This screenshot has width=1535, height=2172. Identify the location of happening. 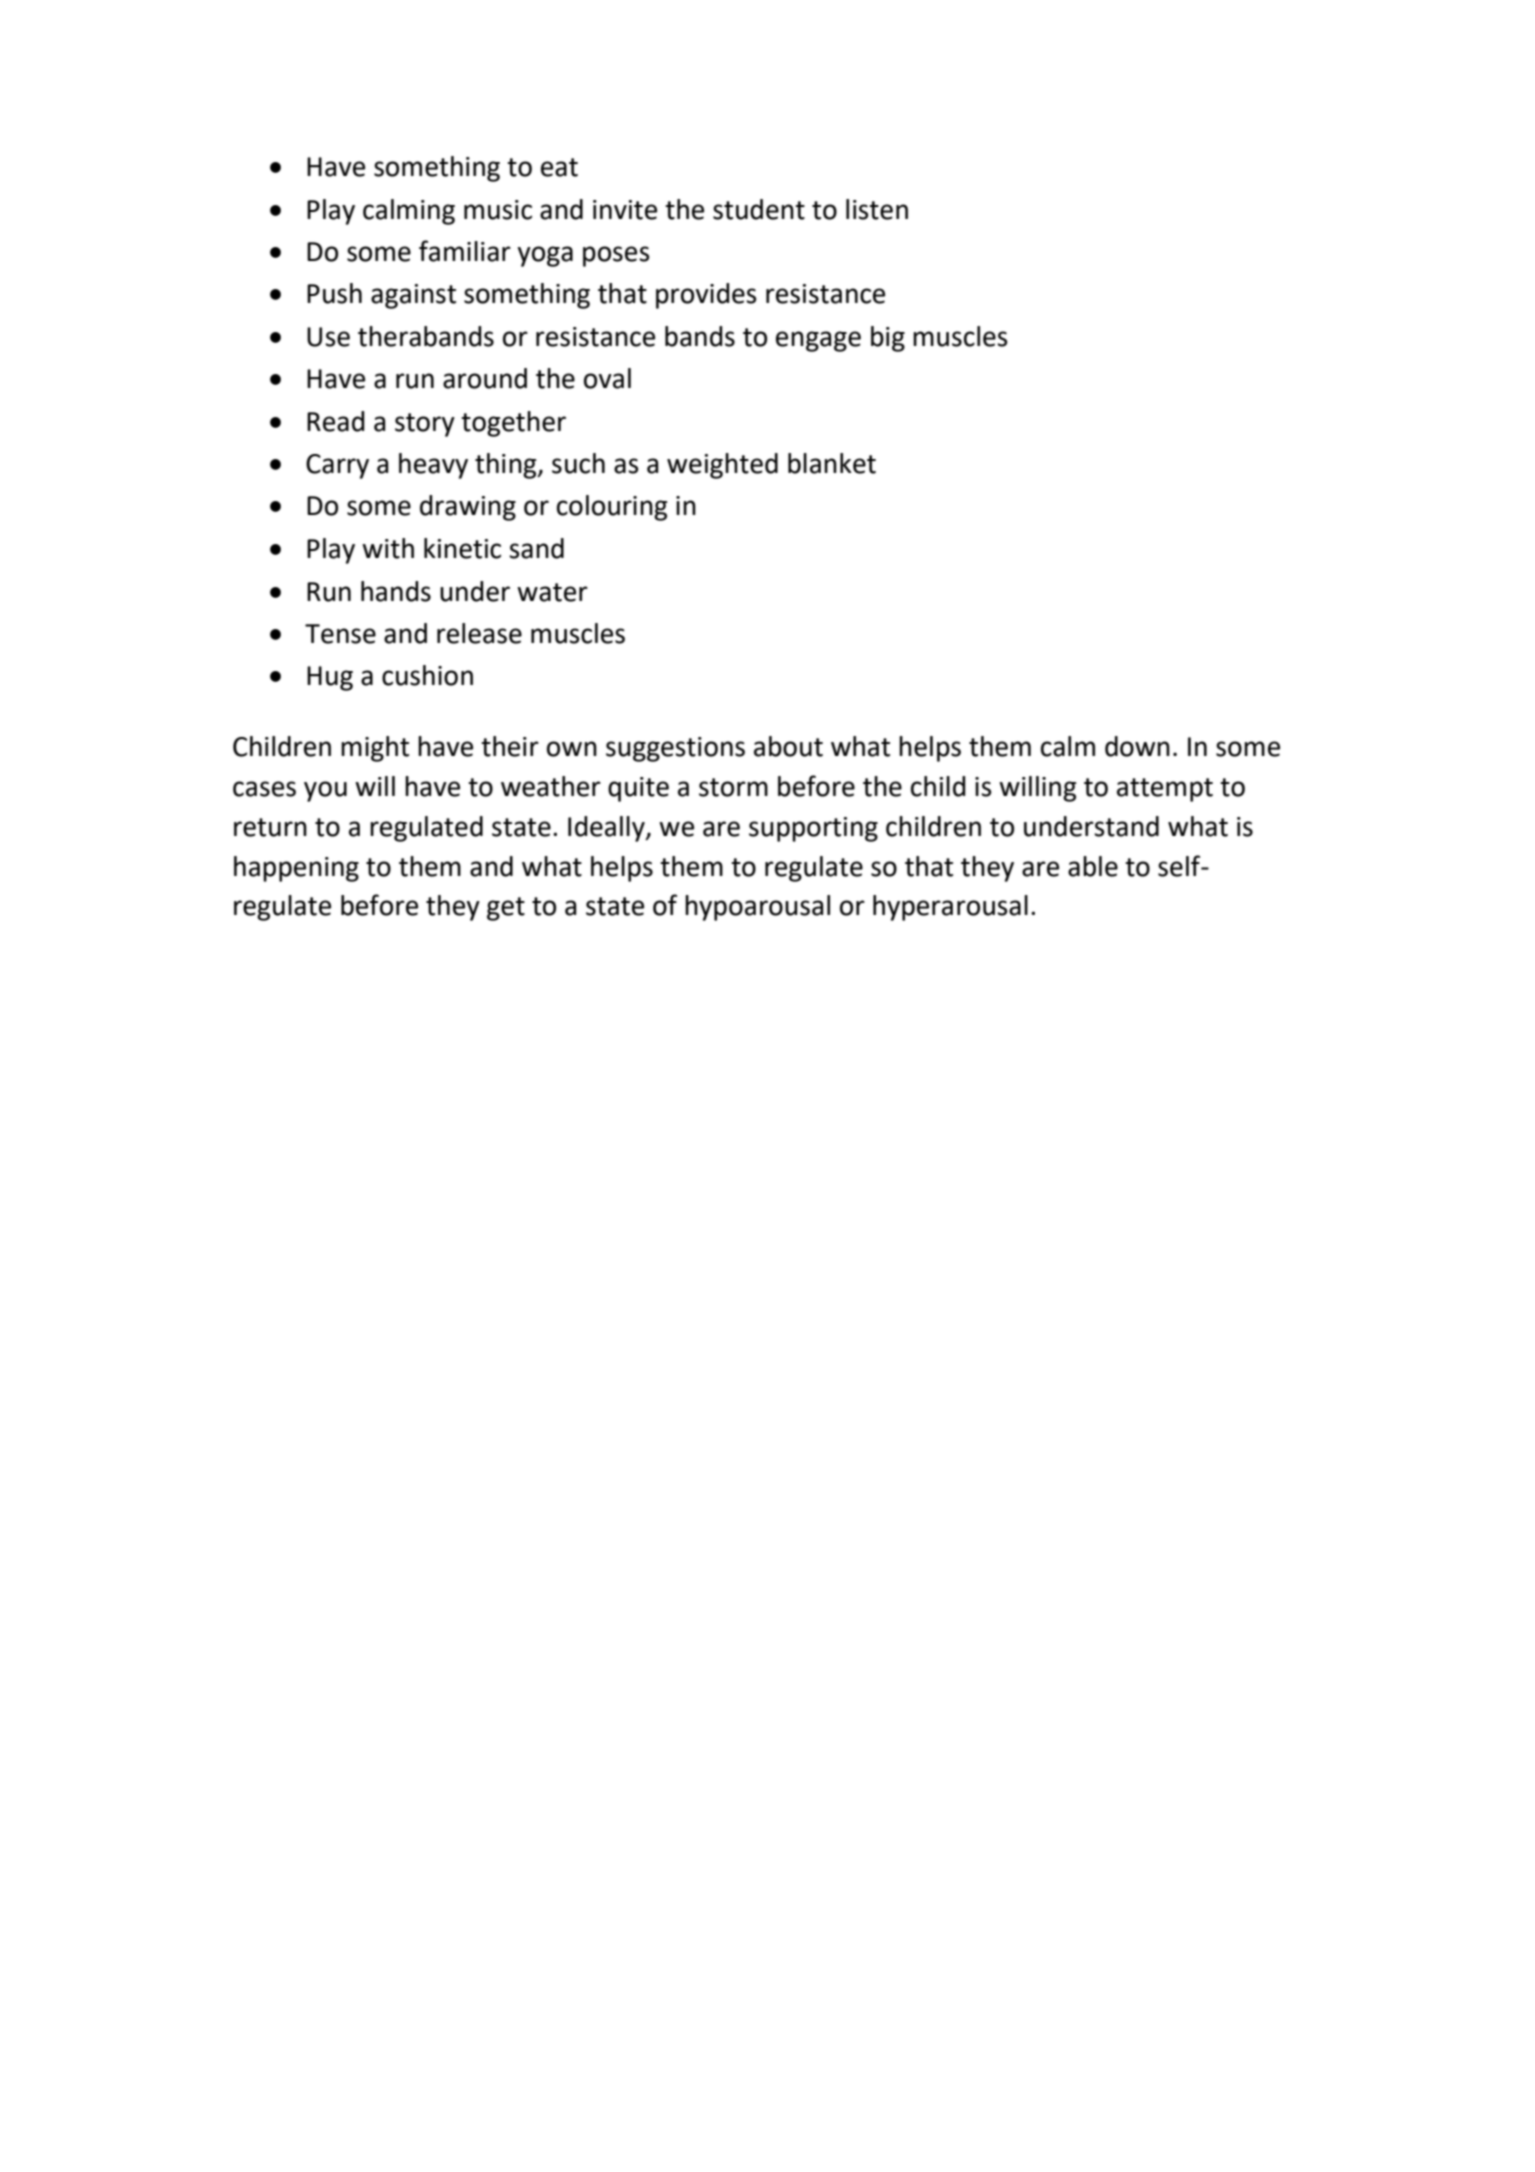
(296, 869).
